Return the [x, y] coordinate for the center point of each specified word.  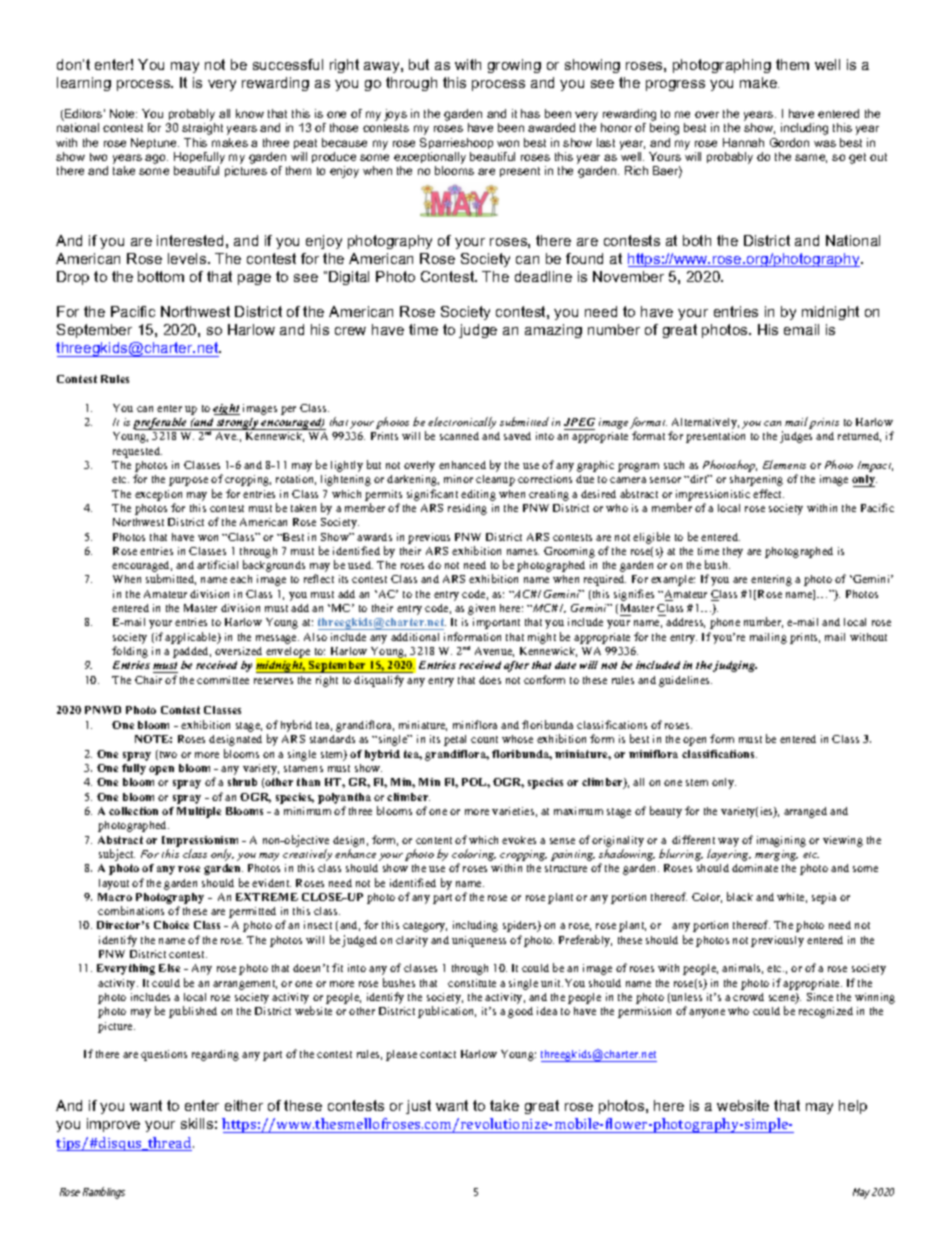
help [853, 1107]
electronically [462, 423]
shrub [242, 782]
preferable [161, 424]
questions [164, 1055]
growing [514, 66]
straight [202, 129]
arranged [805, 812]
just [418, 1107]
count [484, 739]
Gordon [789, 142]
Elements [784, 464]
